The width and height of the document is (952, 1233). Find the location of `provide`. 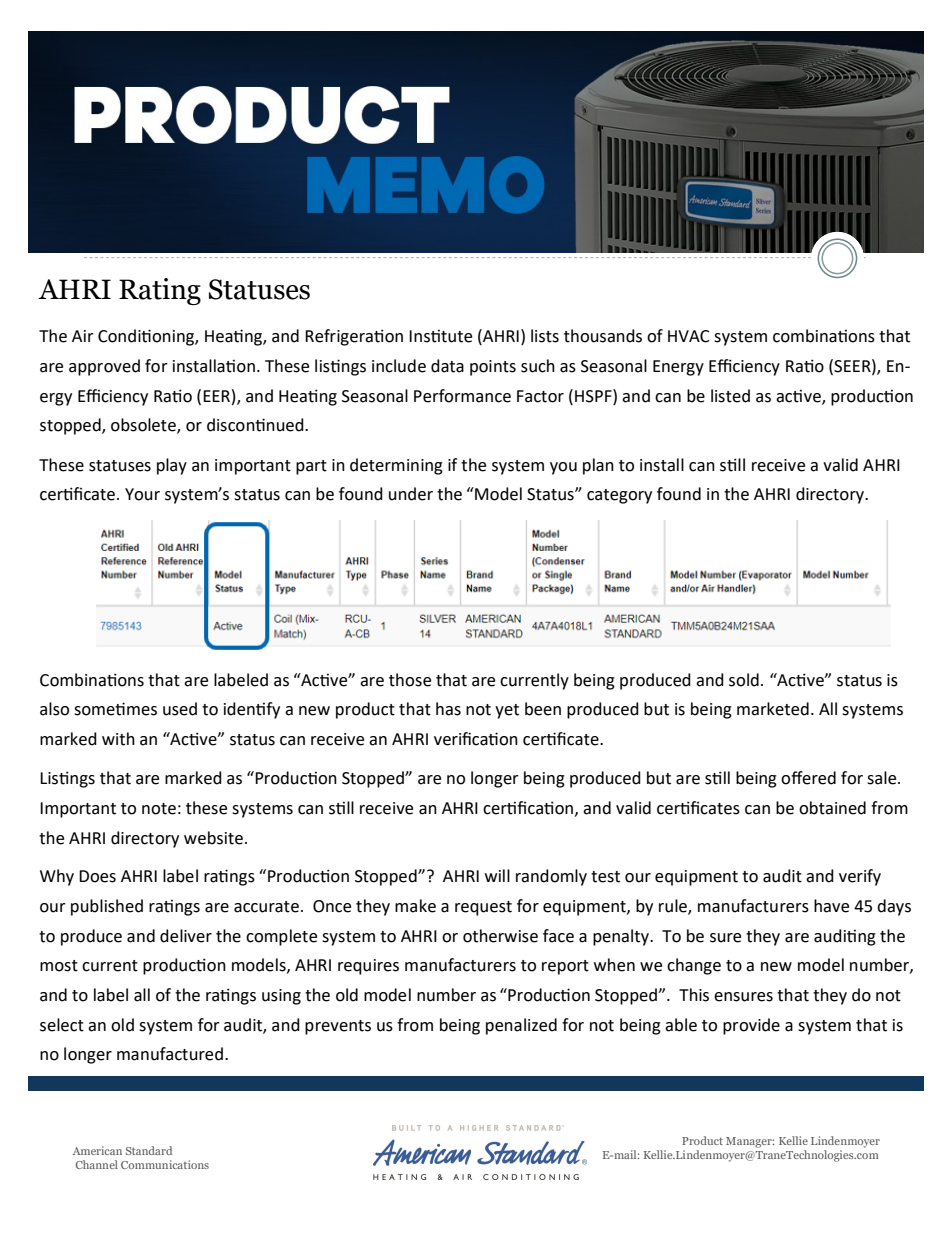

provide is located at coordinates (751, 1026).
